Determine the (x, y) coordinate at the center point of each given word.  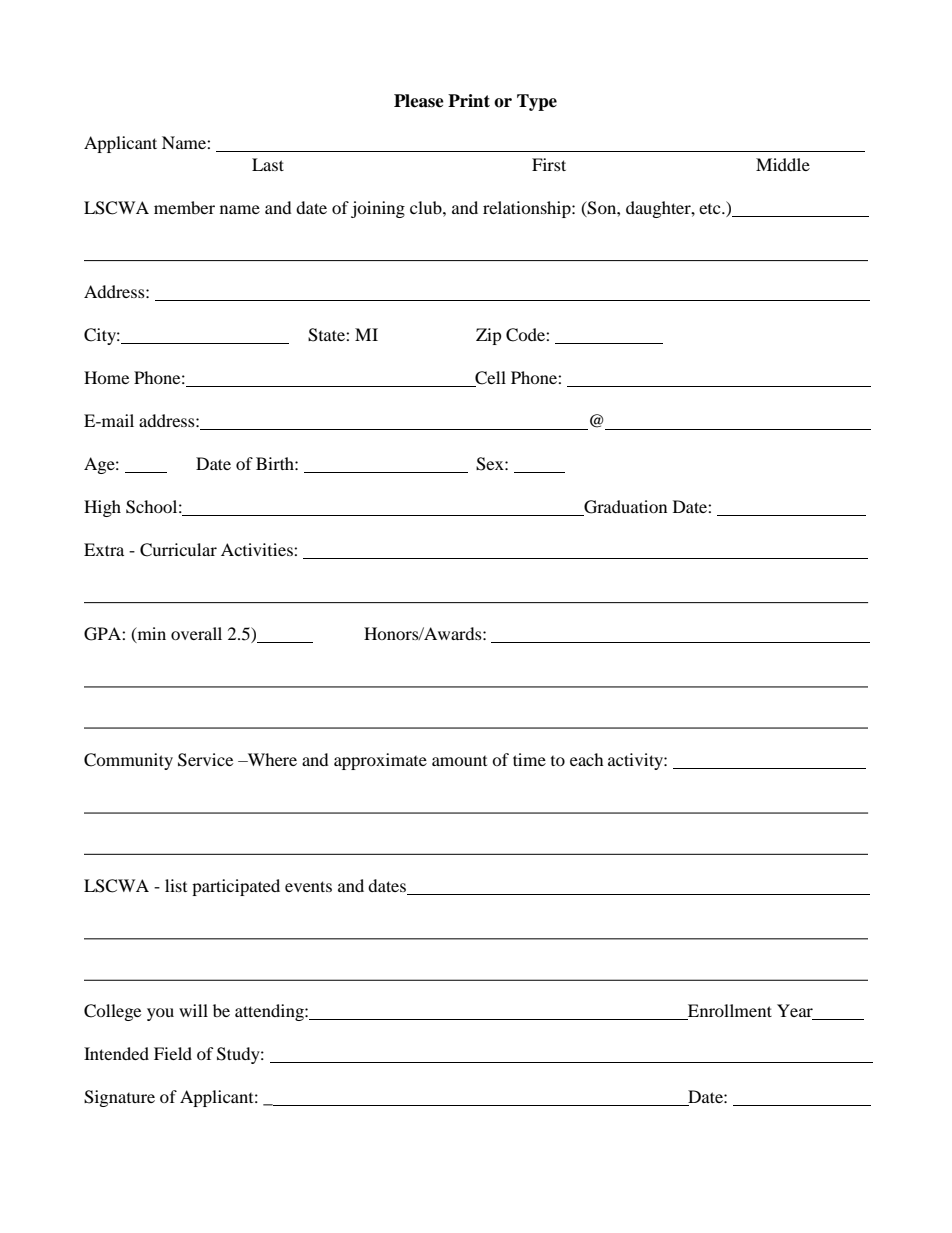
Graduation (625, 507)
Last (268, 164)
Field (173, 1053)
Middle (783, 164)
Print (469, 100)
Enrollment (729, 1012)
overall (196, 633)
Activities (258, 549)
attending (270, 1012)
